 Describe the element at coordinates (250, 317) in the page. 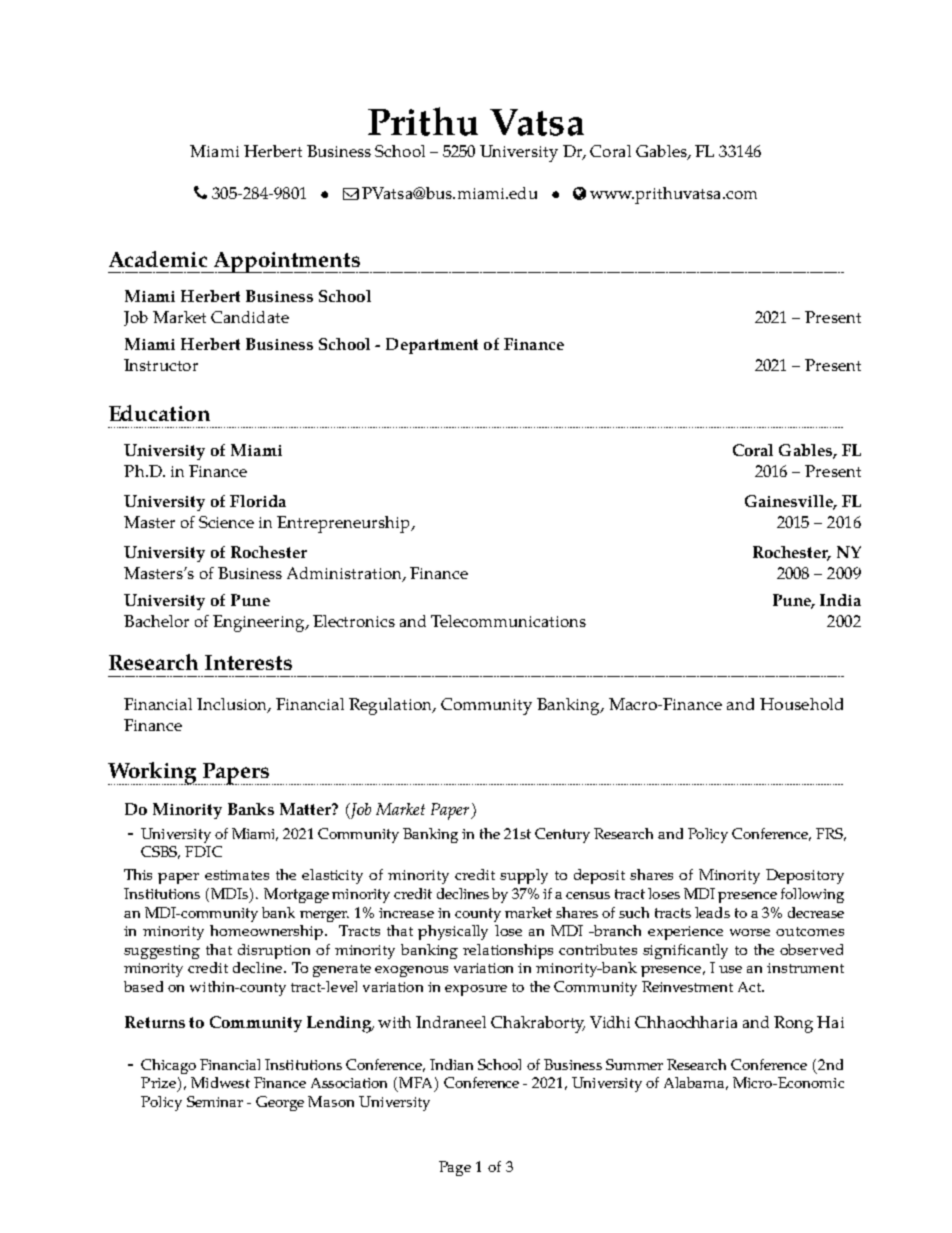

I see `Candidate` at that location.
